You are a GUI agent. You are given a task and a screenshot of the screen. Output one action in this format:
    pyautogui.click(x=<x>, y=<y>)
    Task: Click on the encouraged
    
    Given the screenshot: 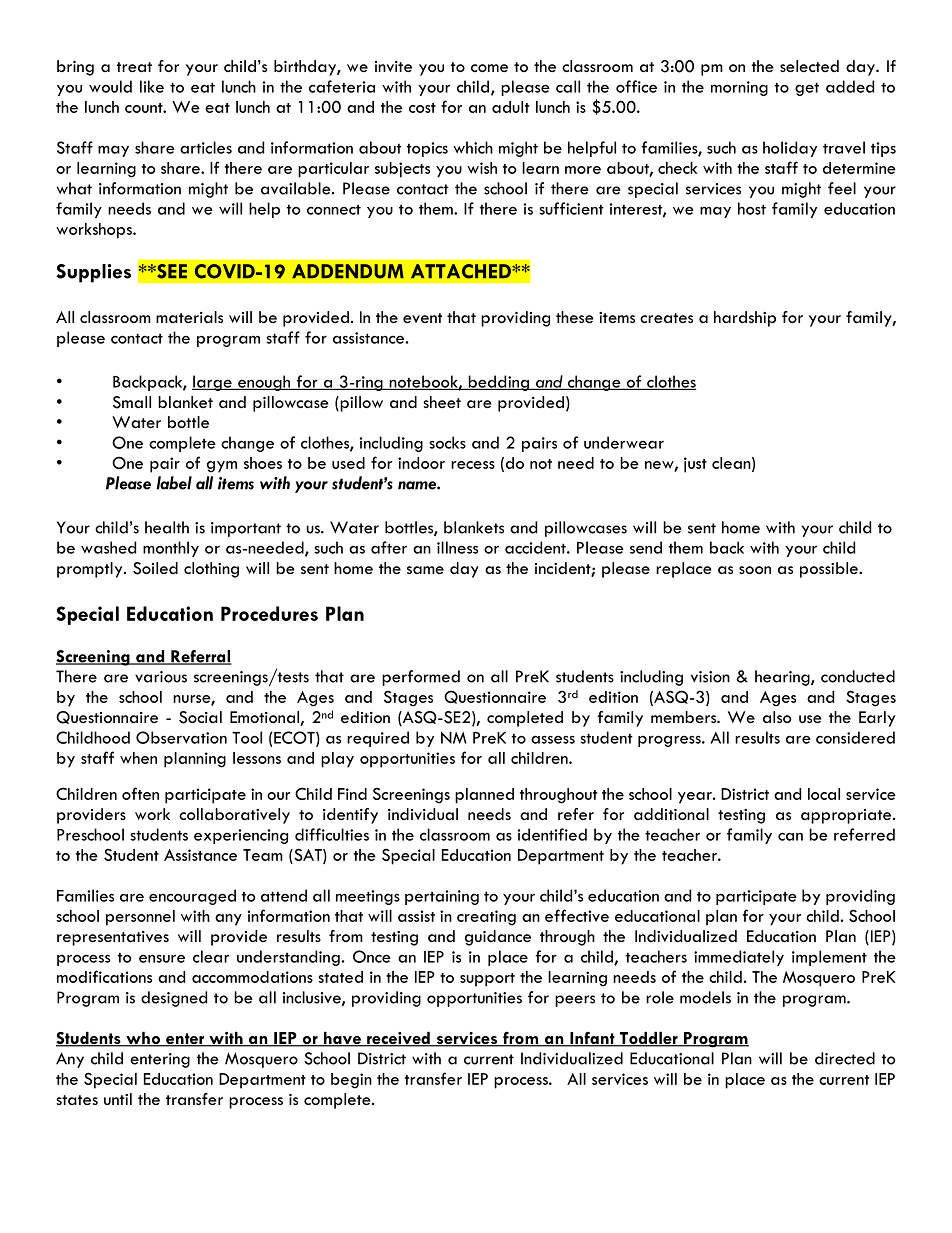 What is the action you would take?
    pyautogui.click(x=192, y=897)
